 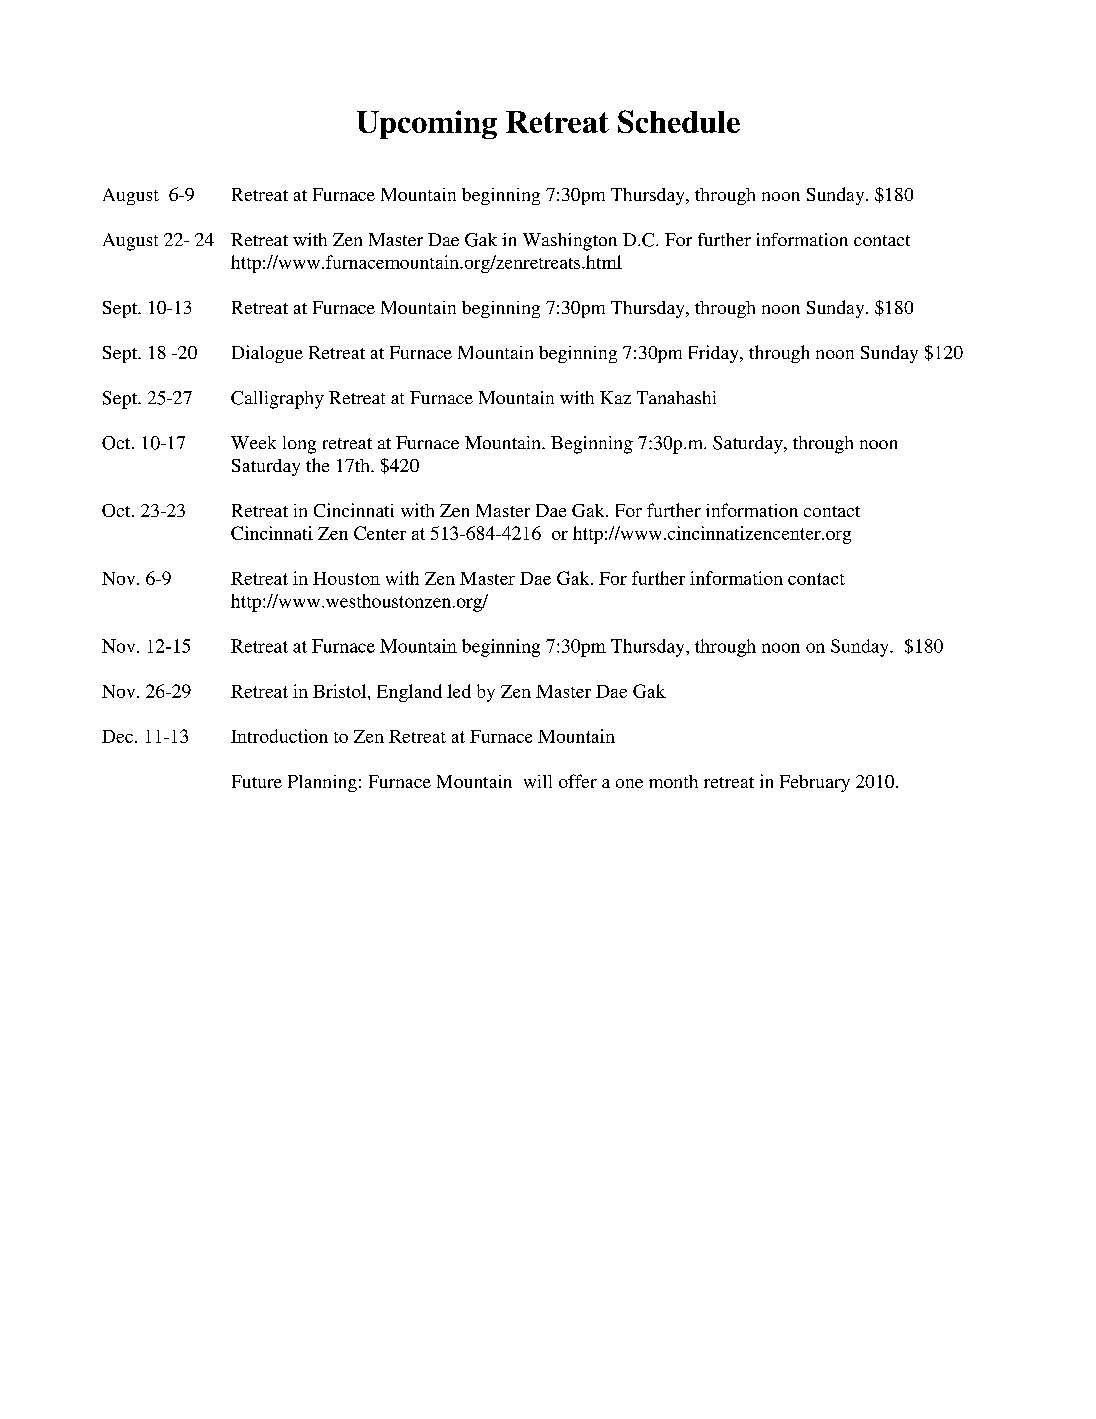 What do you see at coordinates (673, 781) in the screenshot?
I see `month` at bounding box center [673, 781].
